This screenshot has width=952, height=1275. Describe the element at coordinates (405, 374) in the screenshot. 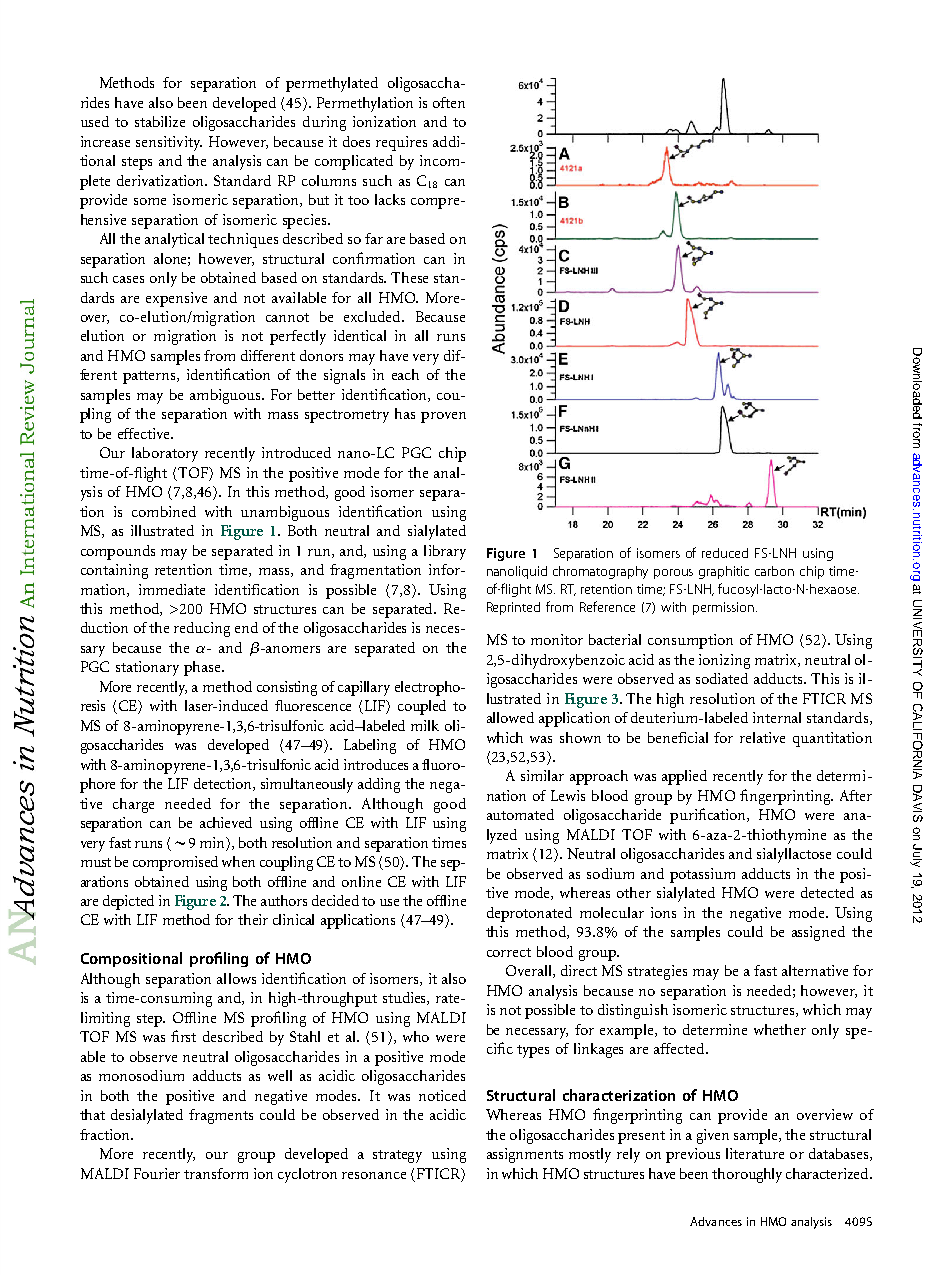

I see `each` at that location.
